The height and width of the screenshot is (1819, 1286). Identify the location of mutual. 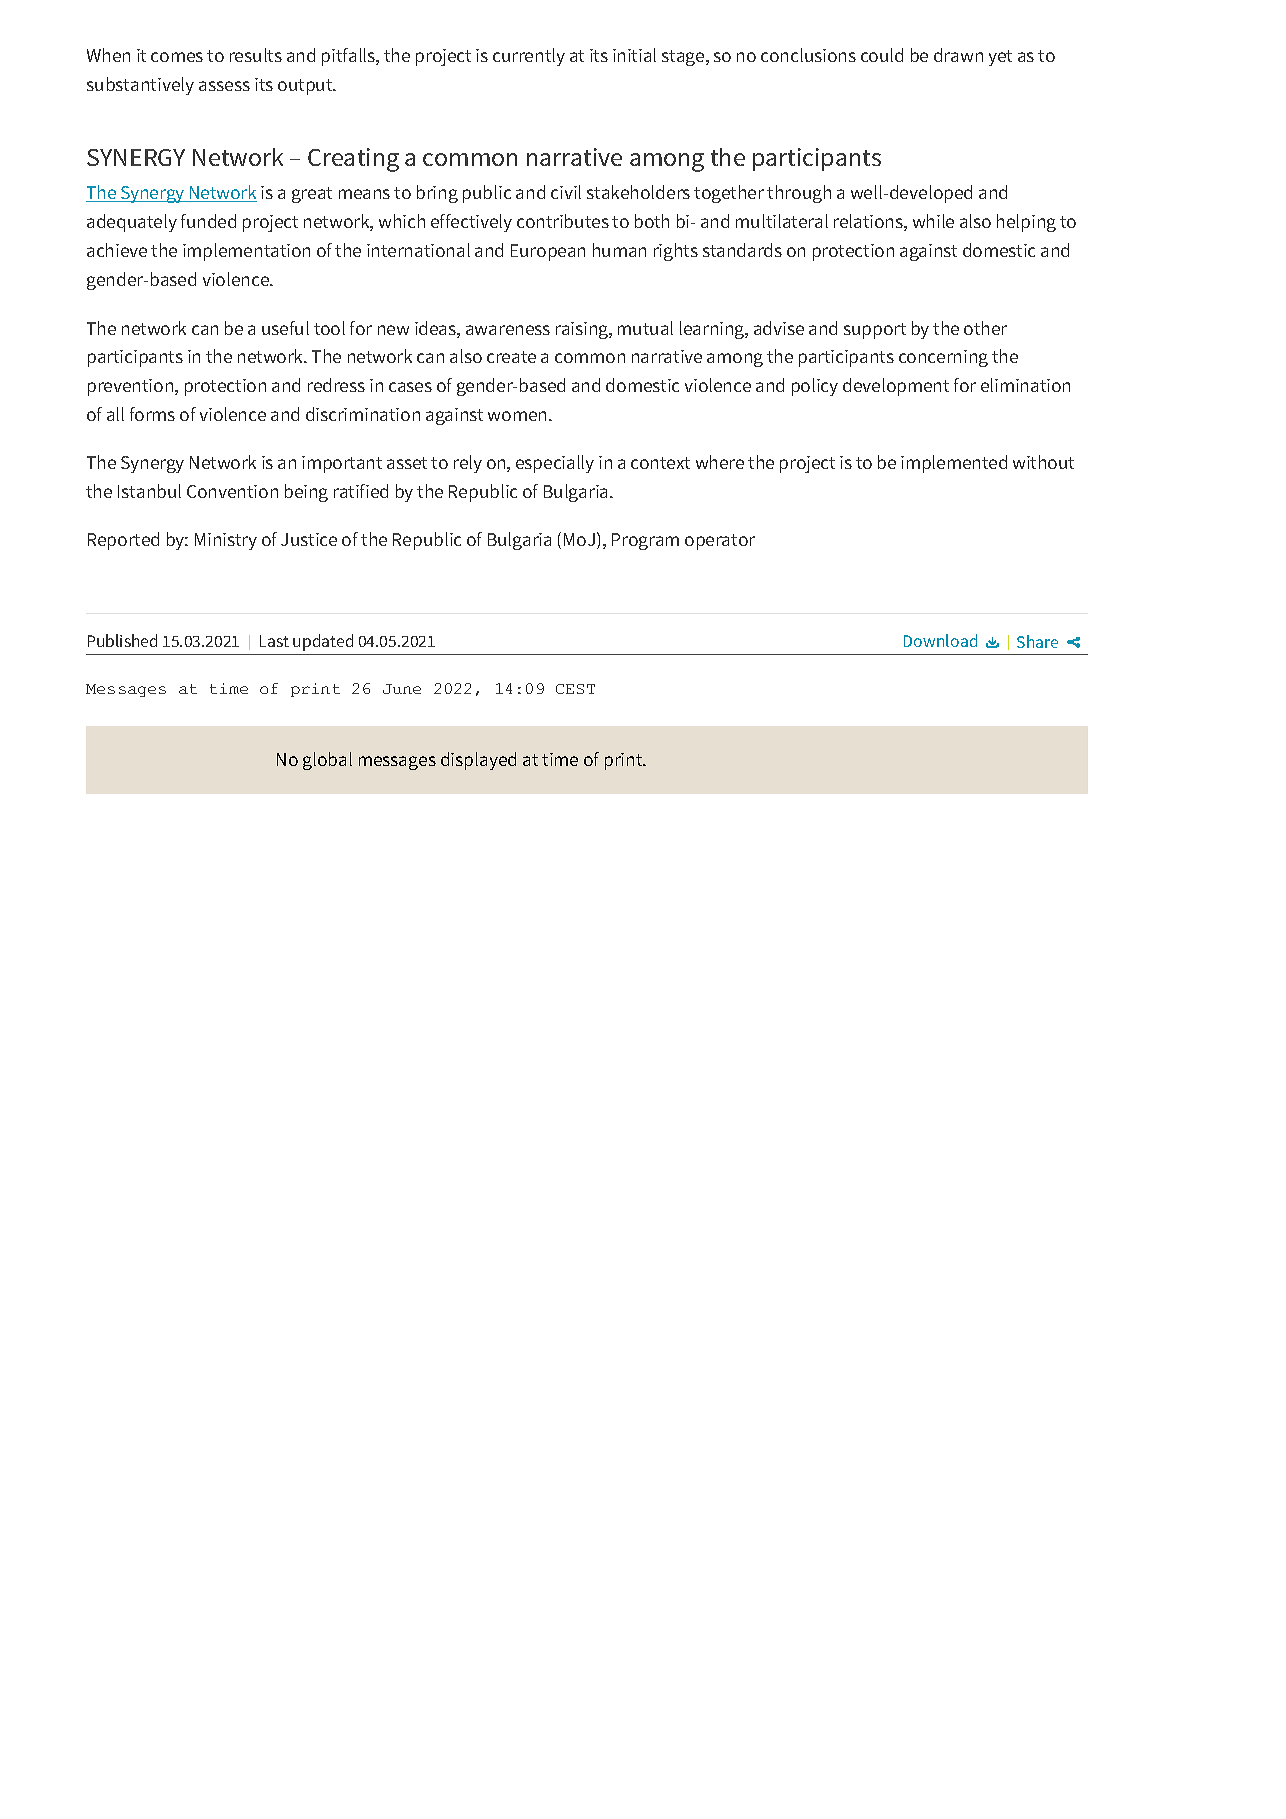
(645, 328).
